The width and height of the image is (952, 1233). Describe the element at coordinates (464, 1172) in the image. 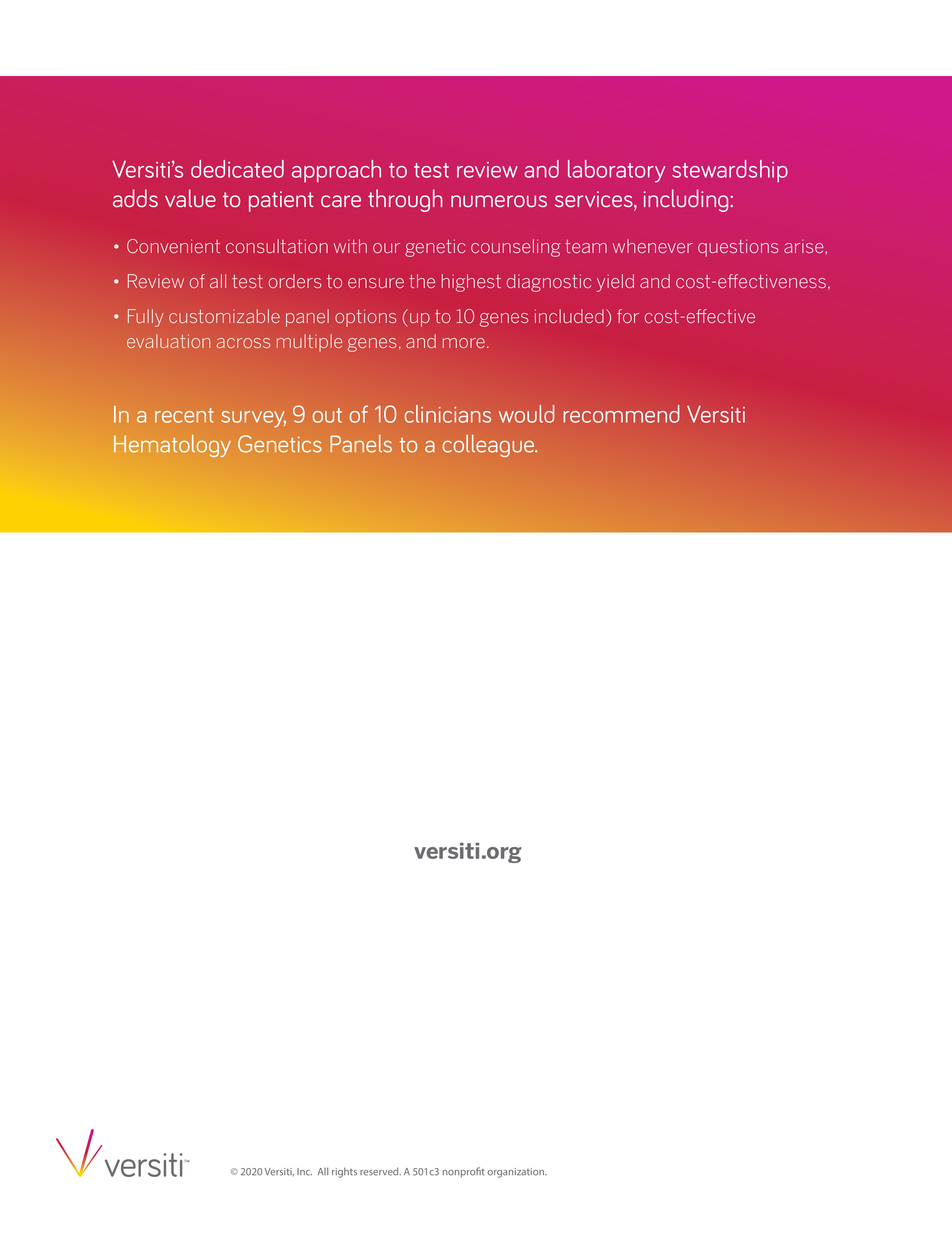

I see `nonprofit` at that location.
